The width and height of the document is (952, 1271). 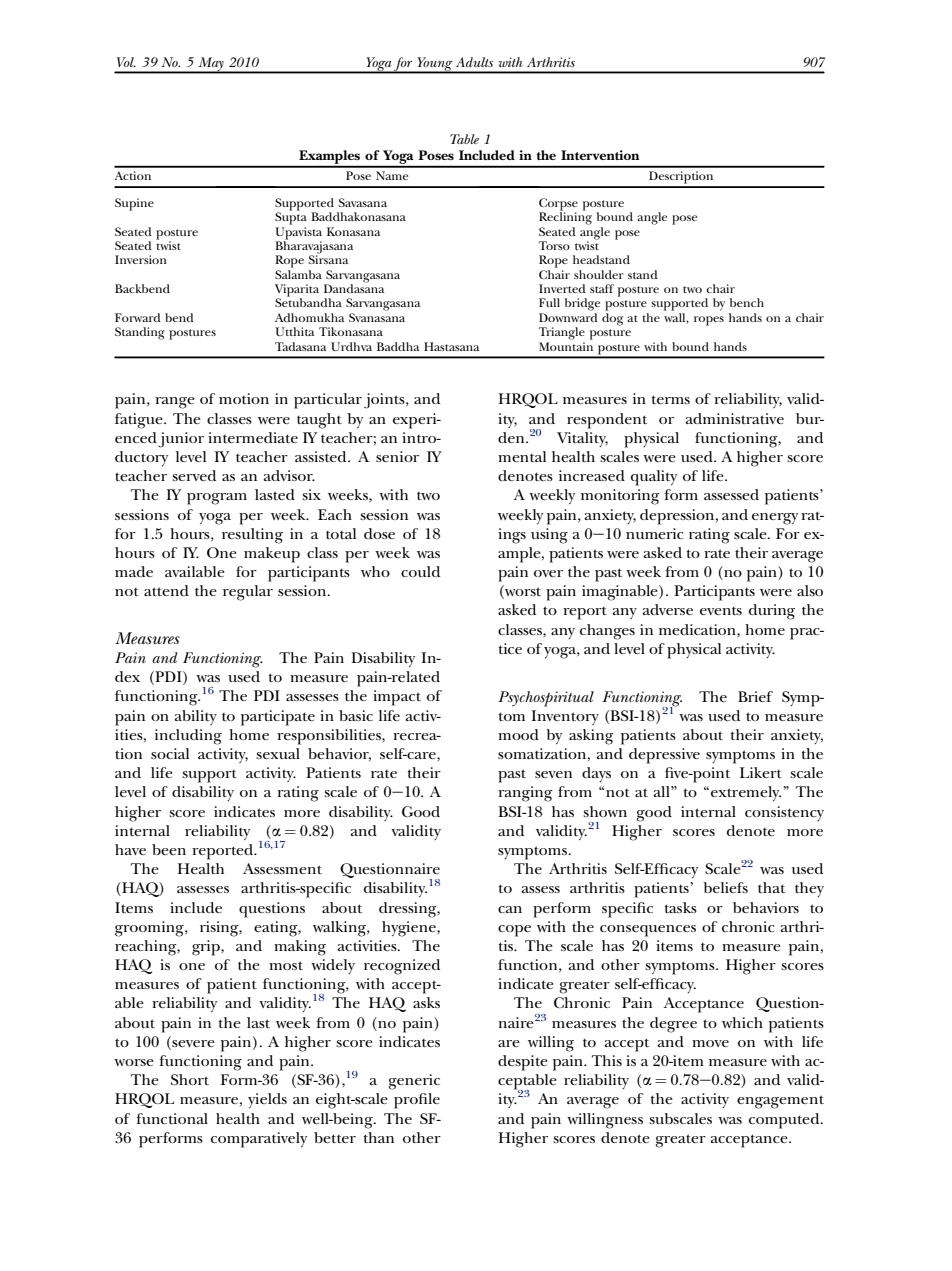 What do you see at coordinates (558, 205) in the document?
I see `Corpse` at bounding box center [558, 205].
